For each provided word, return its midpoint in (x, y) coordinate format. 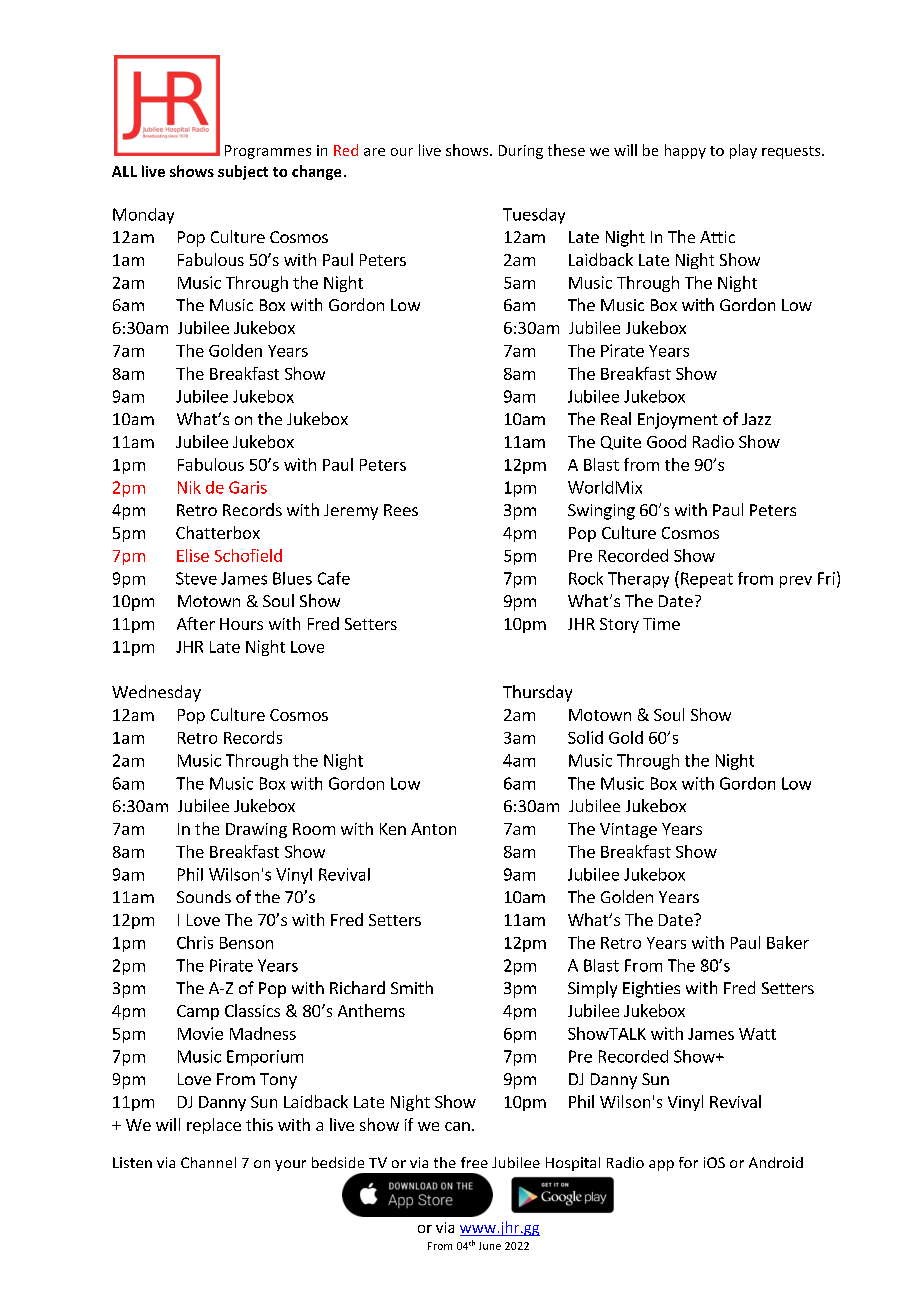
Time (661, 624)
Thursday (537, 693)
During (521, 152)
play (743, 151)
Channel (208, 1162)
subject (243, 172)
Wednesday (156, 693)
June (490, 1246)
